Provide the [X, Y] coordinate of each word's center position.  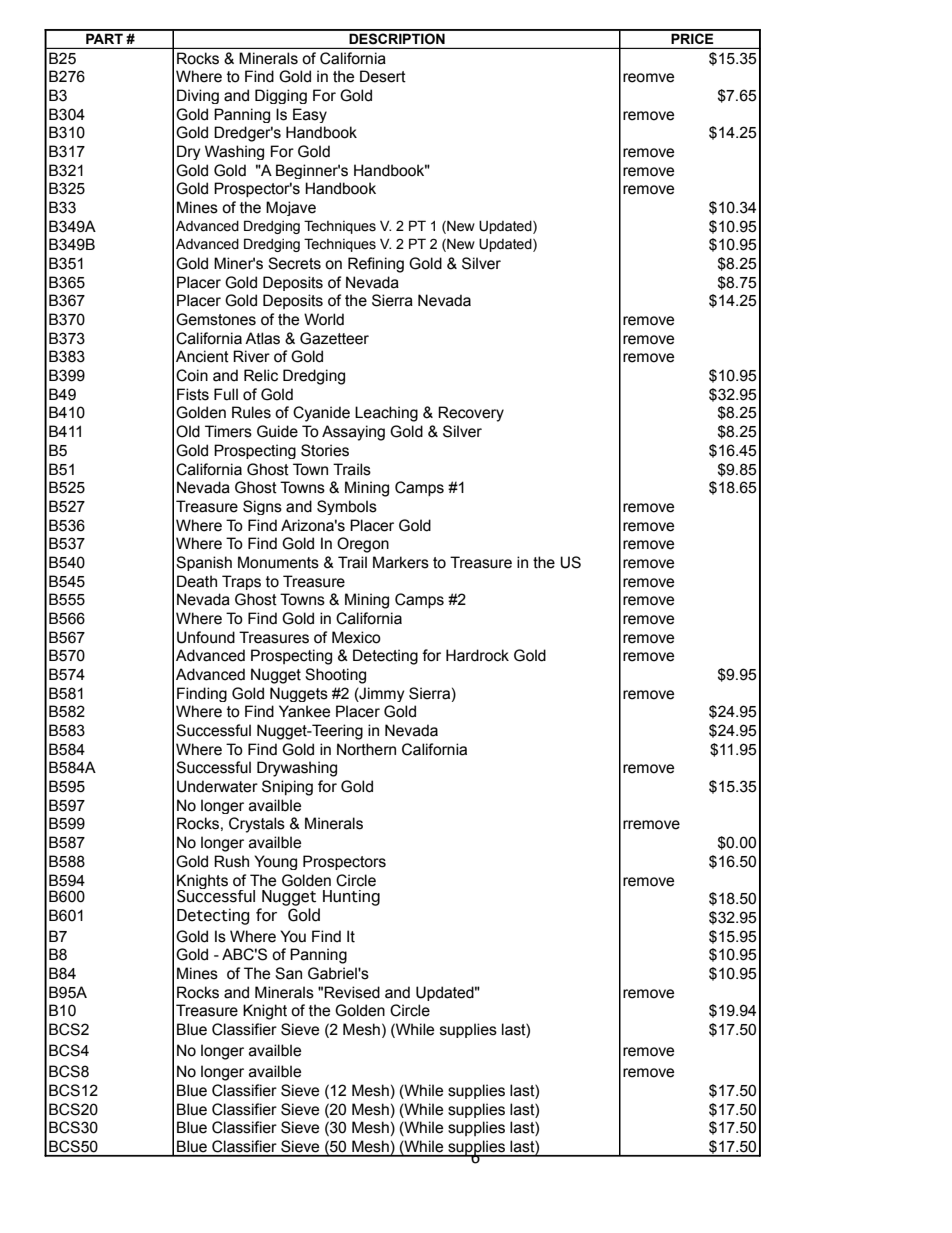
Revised [352, 992]
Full [226, 394]
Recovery [471, 414]
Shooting [335, 676]
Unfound [206, 637]
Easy [310, 115]
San [288, 973]
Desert [383, 76]
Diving [198, 96]
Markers [401, 562]
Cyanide [321, 414]
